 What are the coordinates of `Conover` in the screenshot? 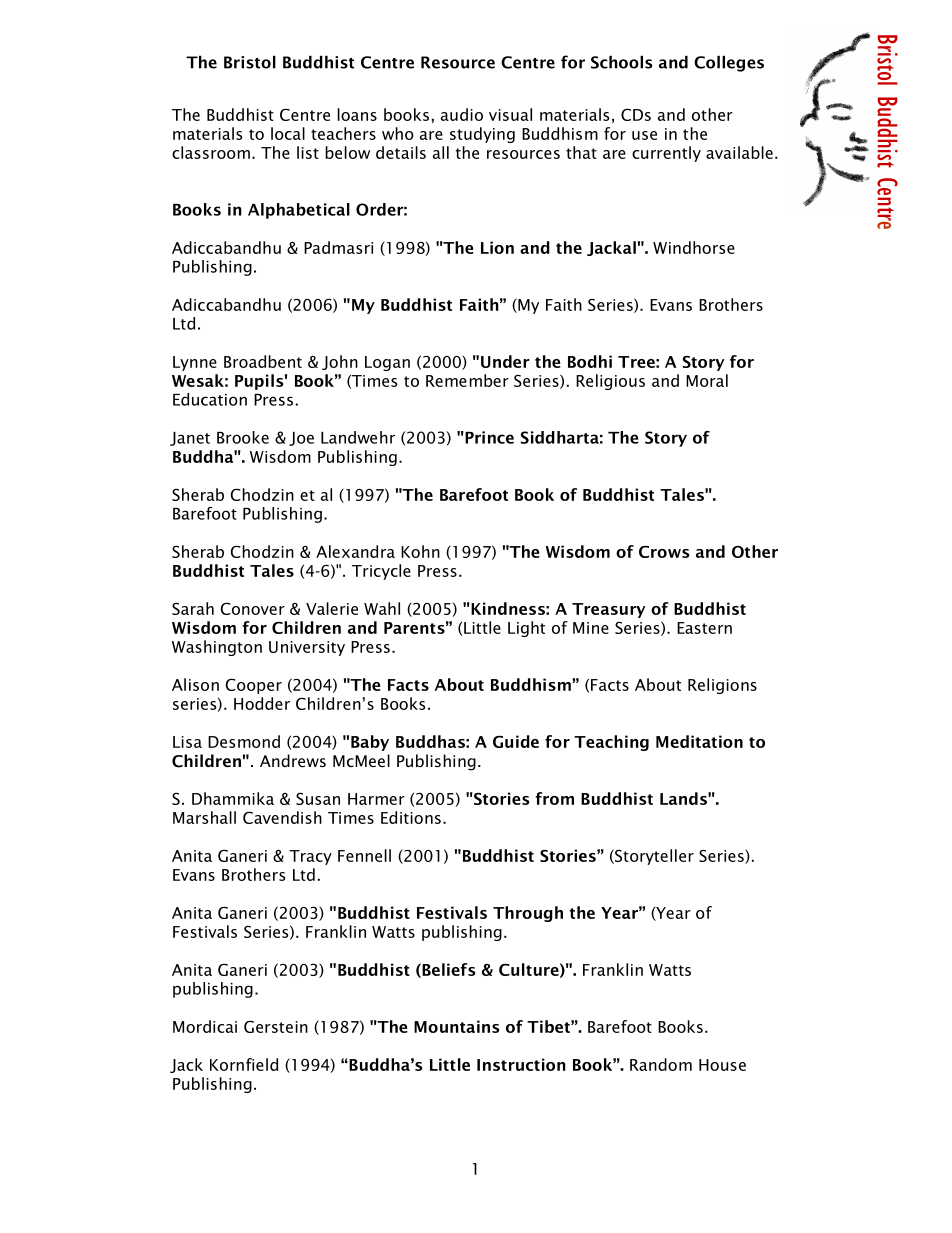 It's located at (253, 608).
